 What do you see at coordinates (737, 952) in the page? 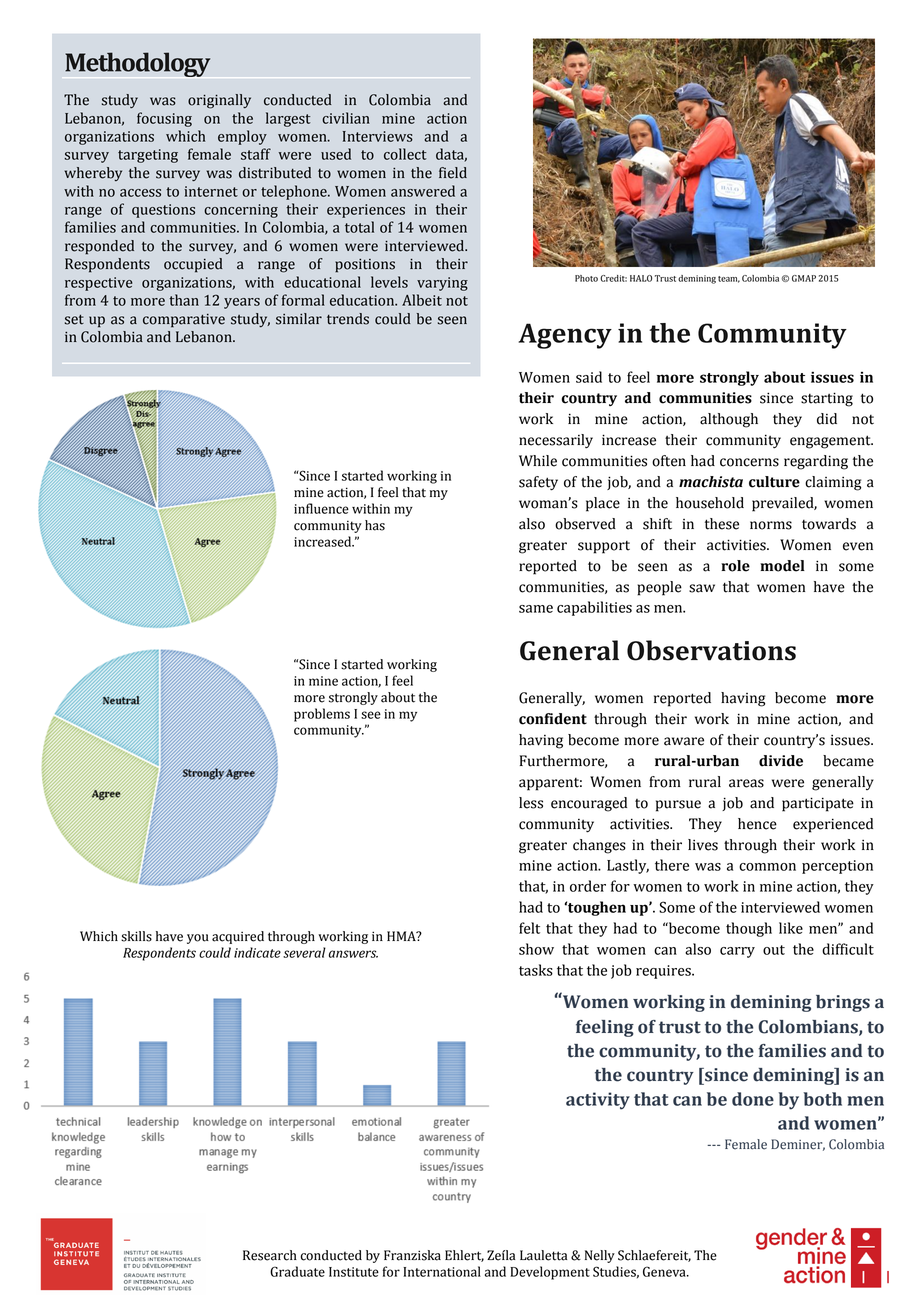
I see `carry` at bounding box center [737, 952].
